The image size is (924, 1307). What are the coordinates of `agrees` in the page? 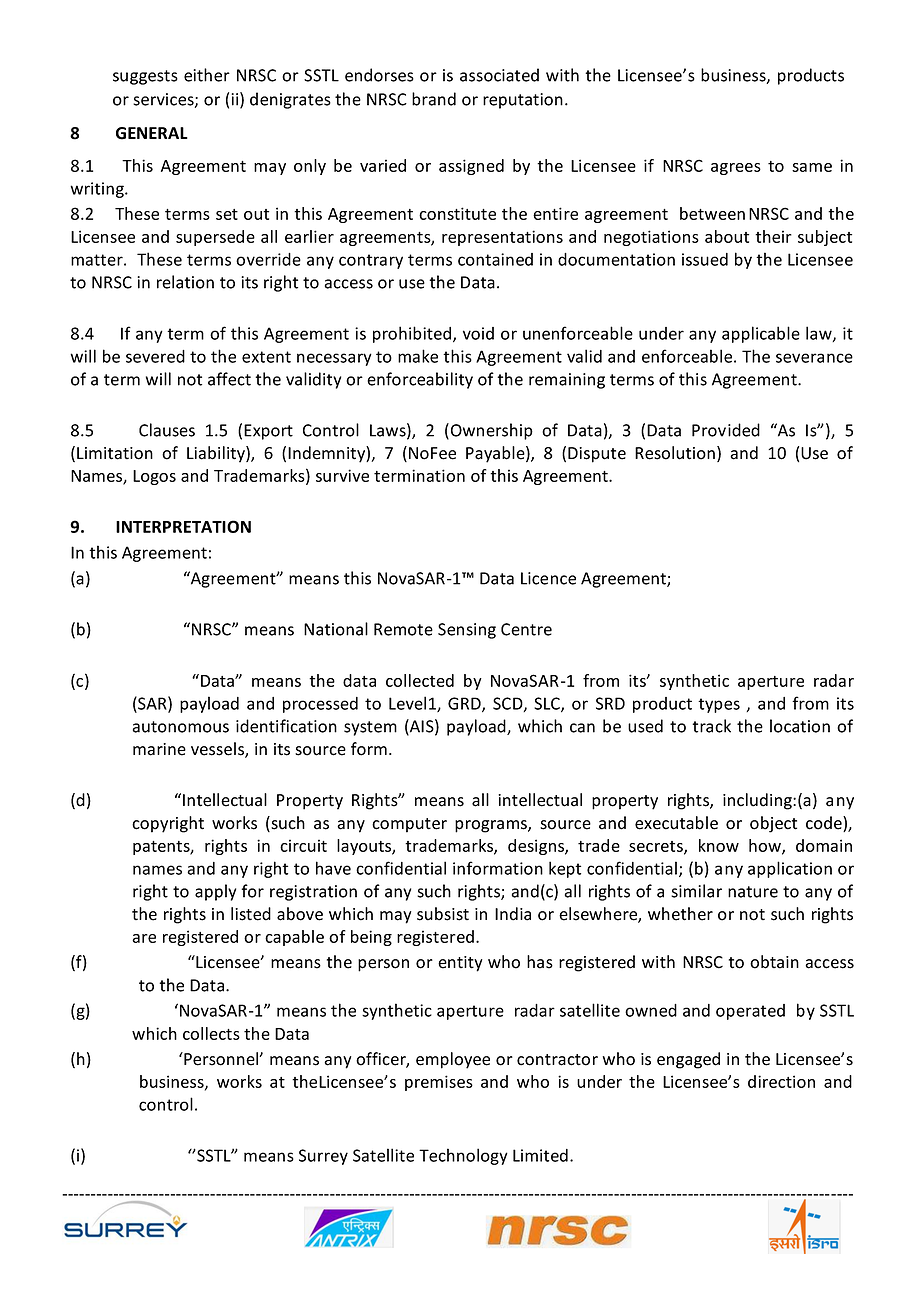 It's located at (736, 169).
